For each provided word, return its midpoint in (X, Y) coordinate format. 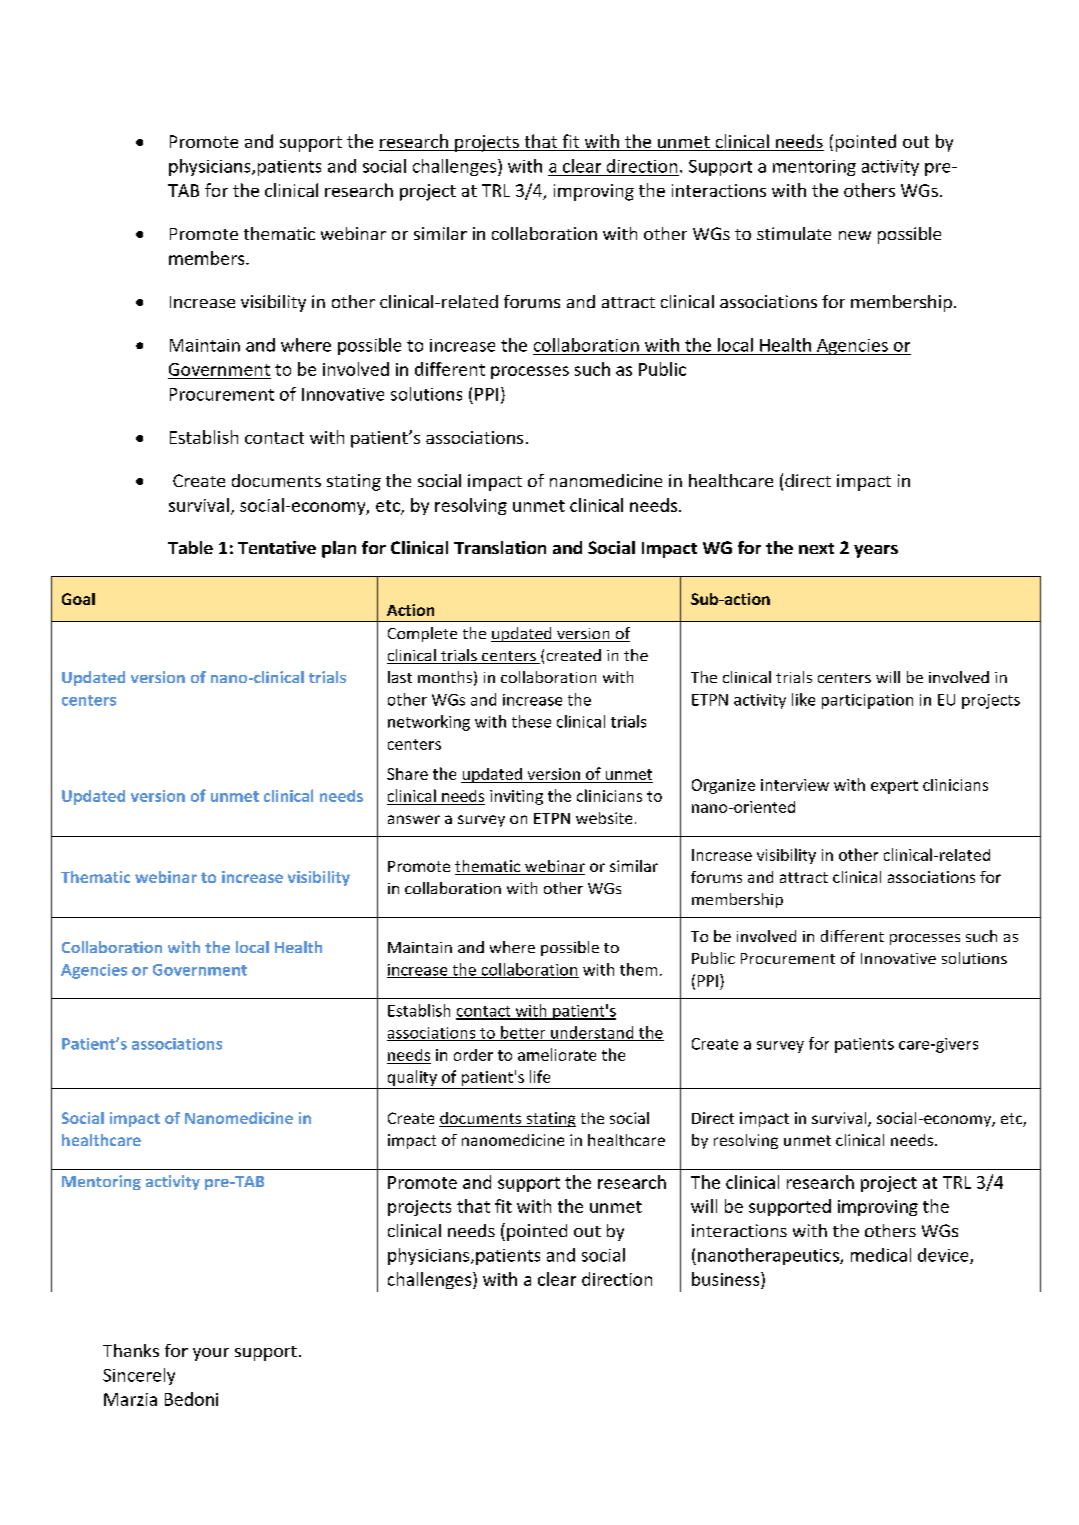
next (816, 548)
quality (412, 1078)
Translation (500, 547)
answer (414, 819)
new (855, 235)
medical (881, 1255)
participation (867, 701)
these (531, 721)
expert (894, 787)
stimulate (794, 233)
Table (190, 547)
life (540, 1076)
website (604, 818)
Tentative (277, 547)
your (211, 1354)
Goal (78, 599)
